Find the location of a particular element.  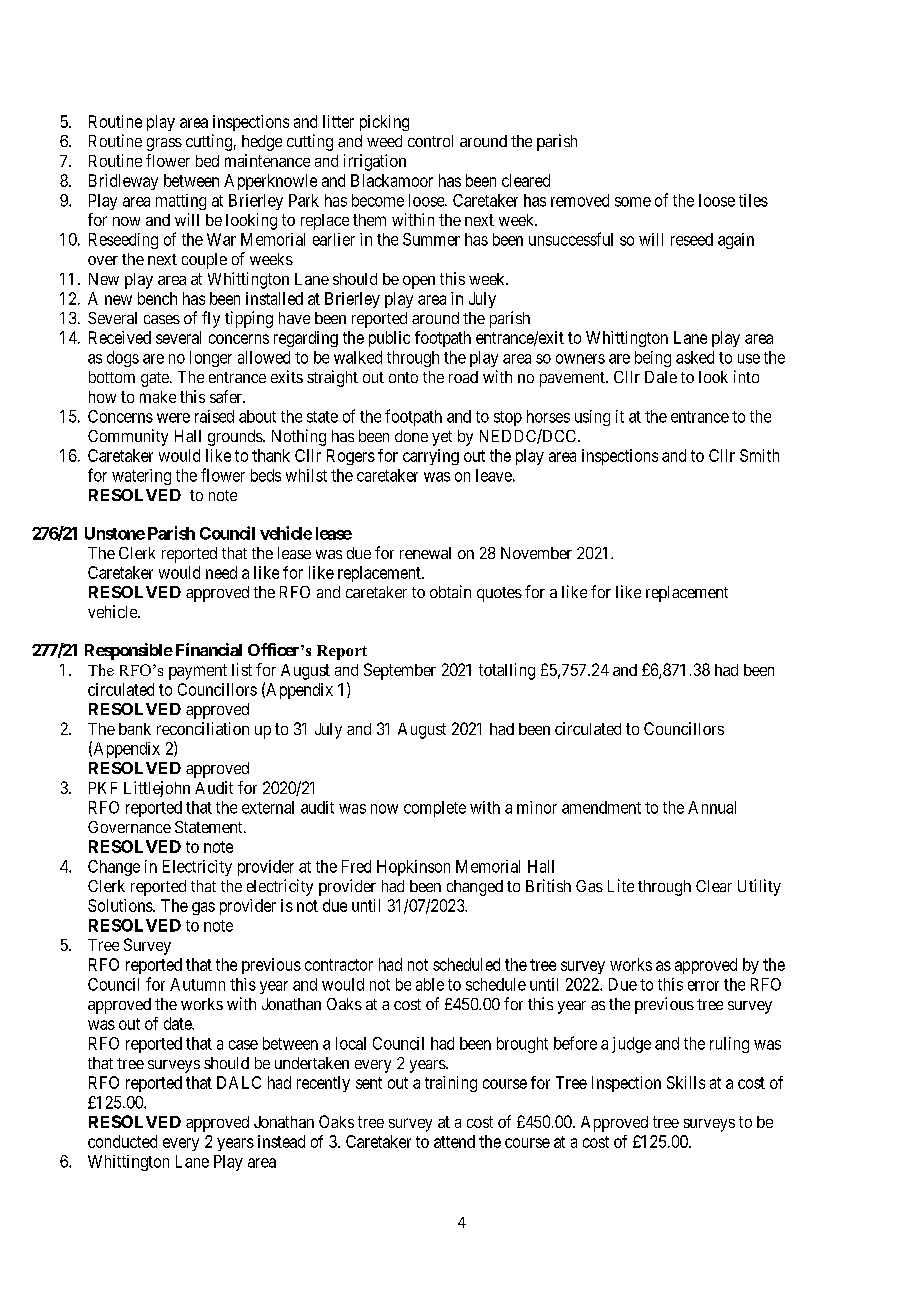

Dale is located at coordinates (661, 377).
